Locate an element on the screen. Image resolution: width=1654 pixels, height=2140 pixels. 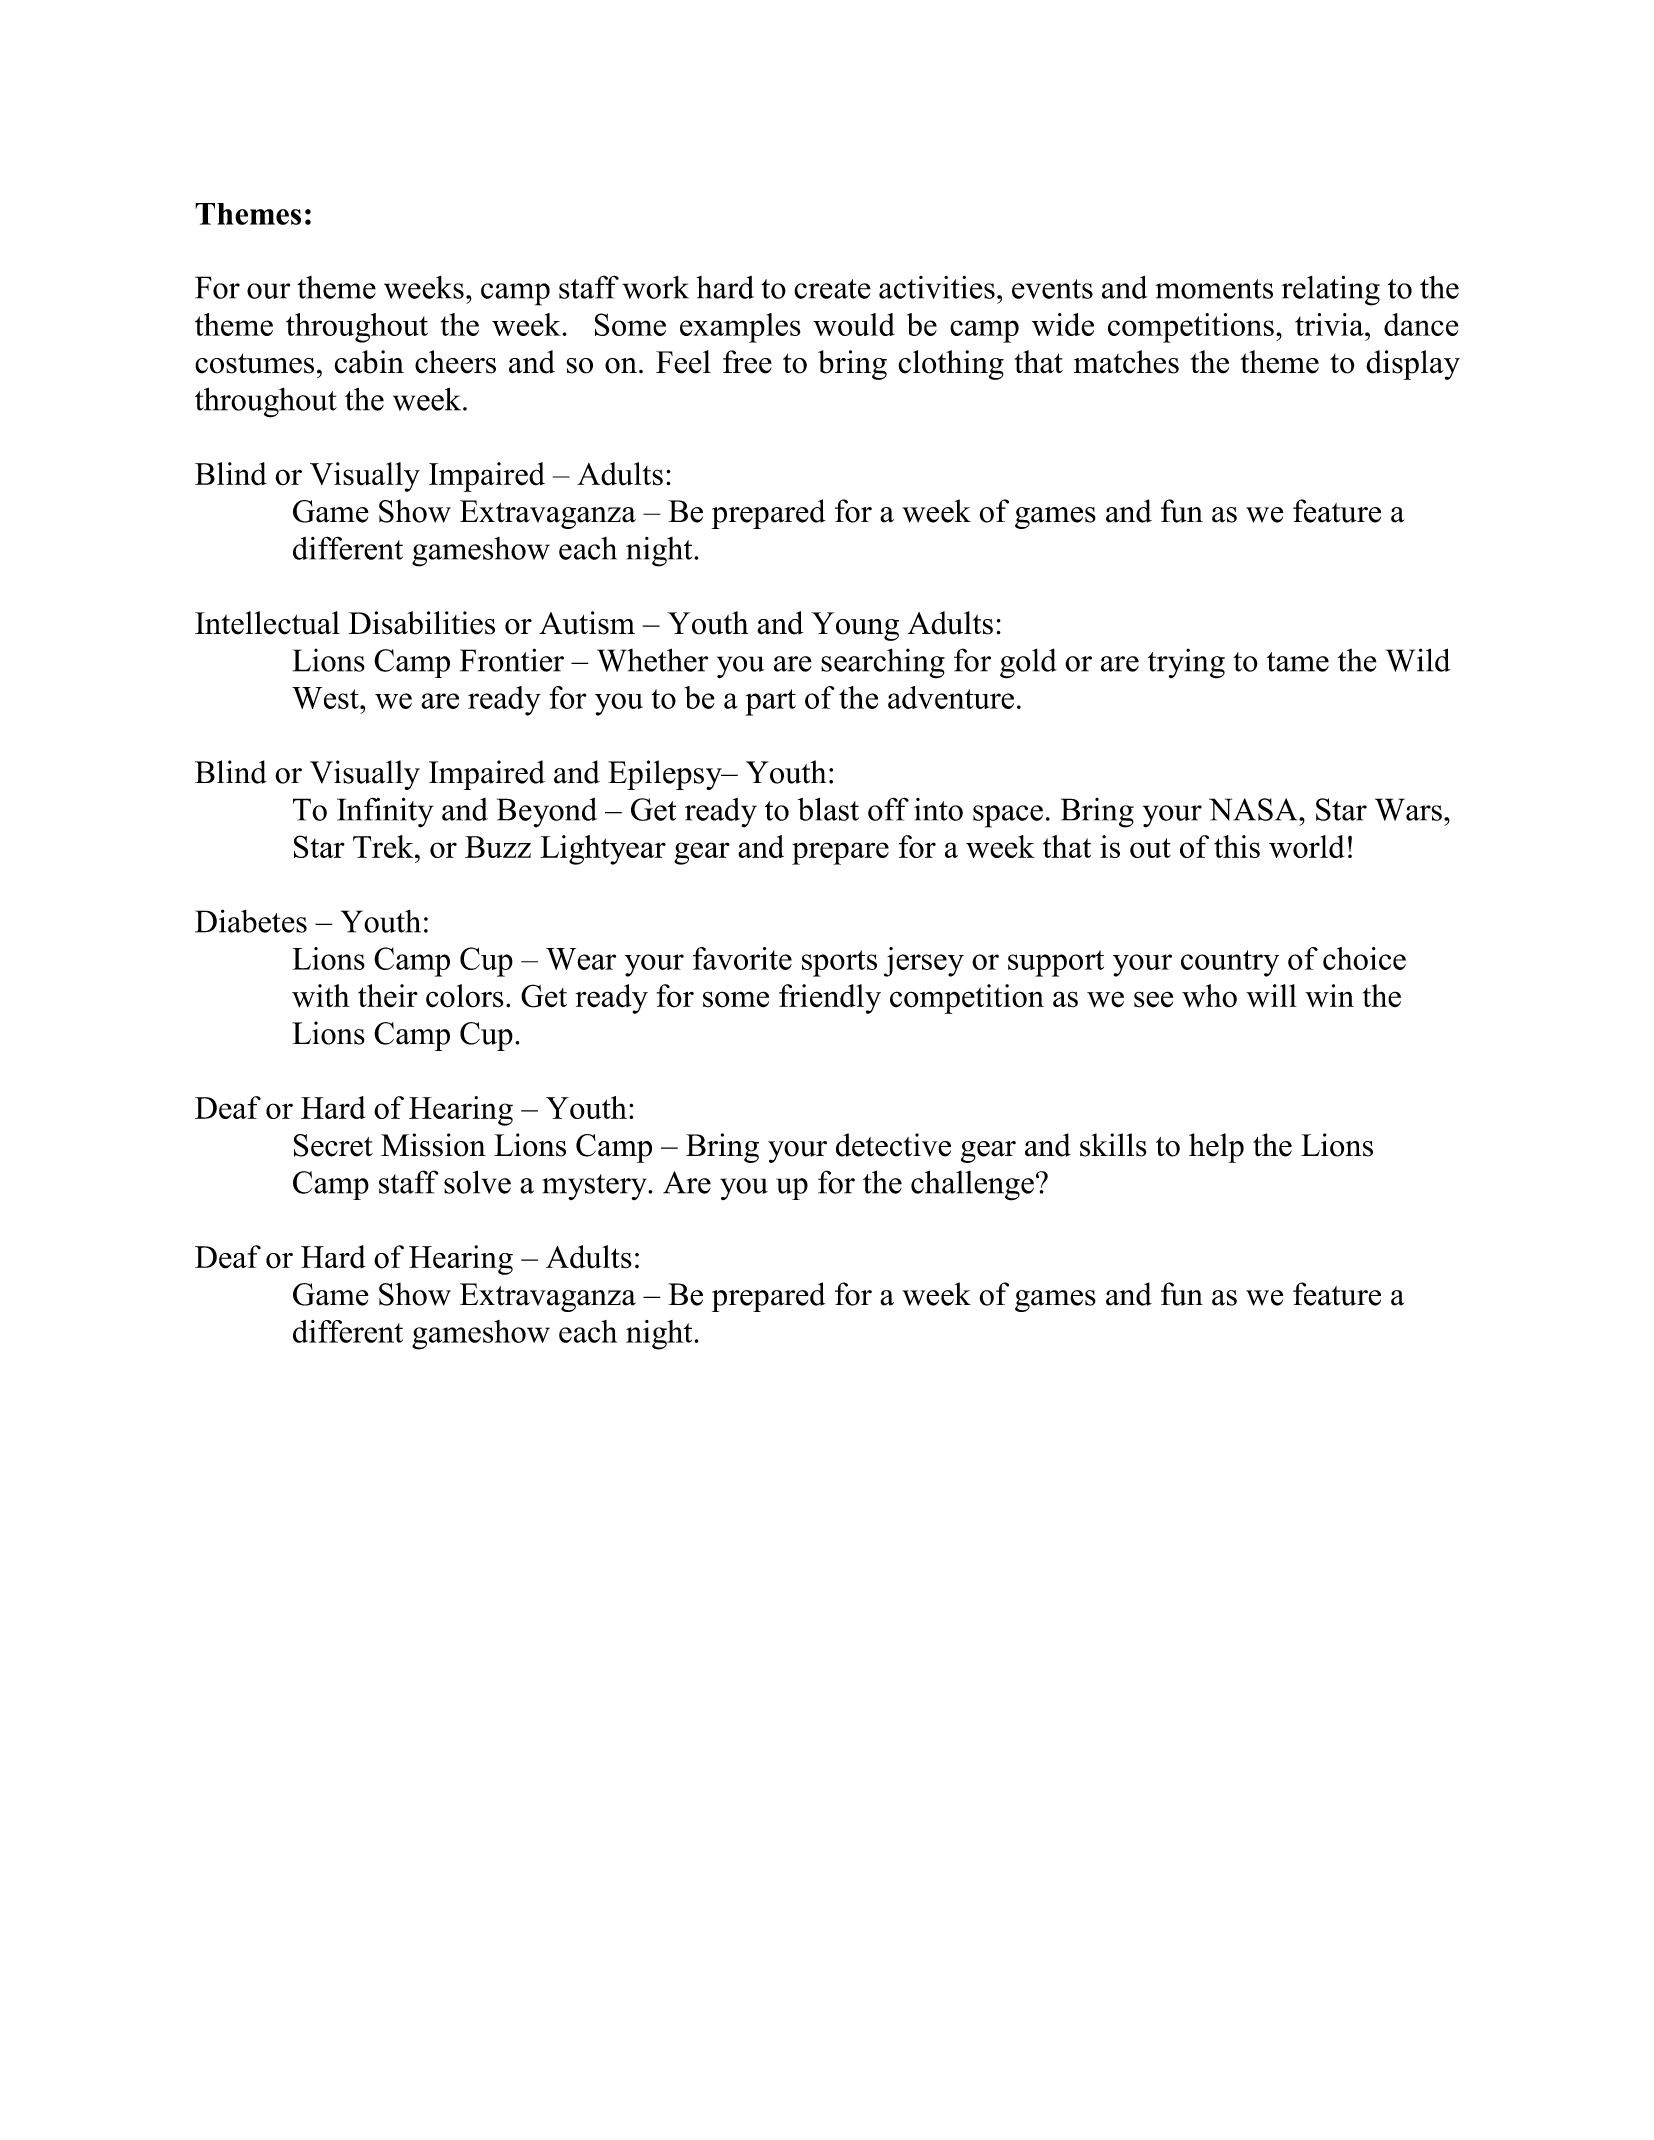
detective is located at coordinates (893, 1145).
